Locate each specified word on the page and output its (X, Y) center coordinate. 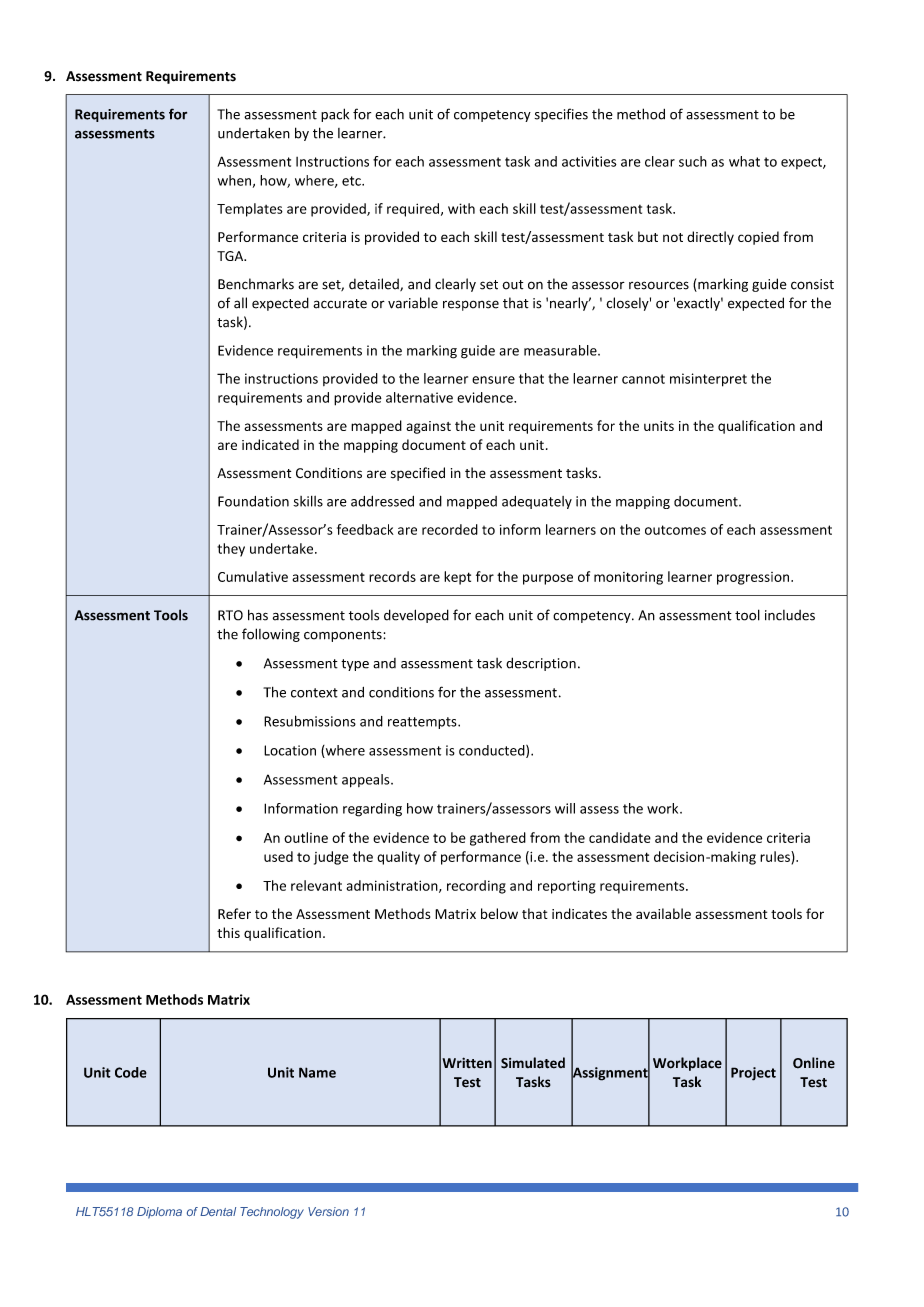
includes (790, 615)
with (461, 208)
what (744, 161)
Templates (250, 210)
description (541, 664)
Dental (218, 1211)
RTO (230, 615)
